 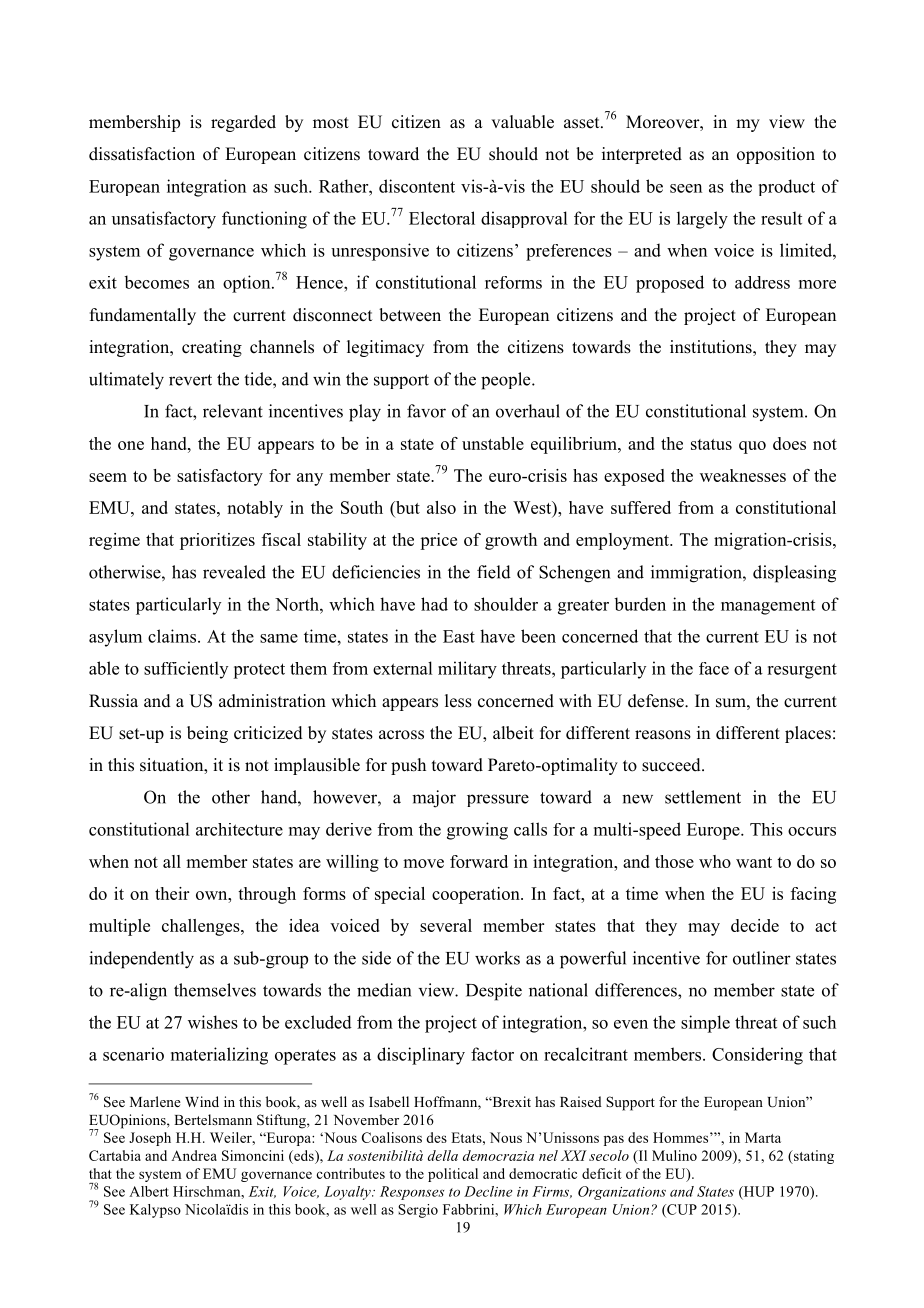 I want to click on regarded, so click(x=243, y=123).
